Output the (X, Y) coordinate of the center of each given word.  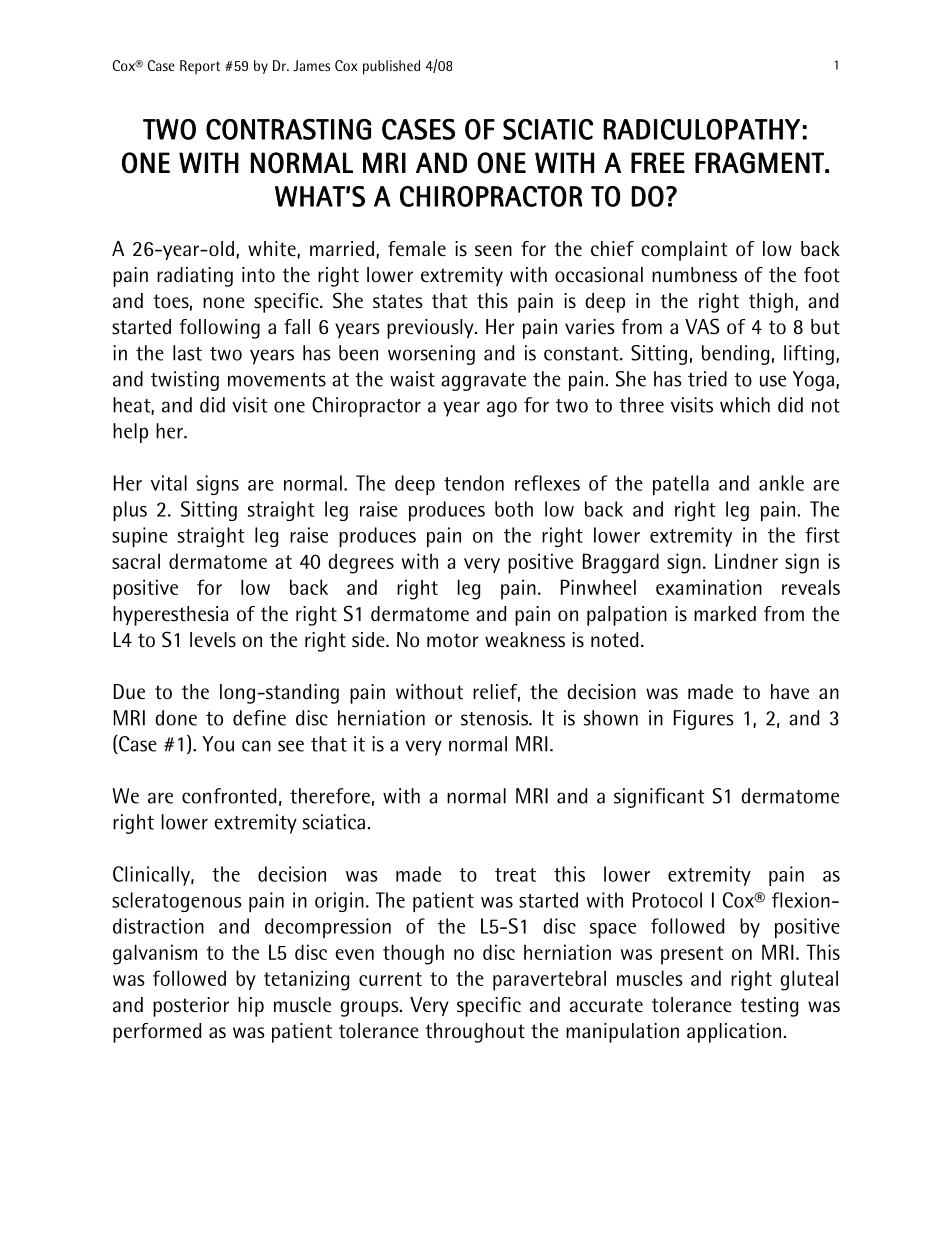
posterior (191, 1007)
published (391, 67)
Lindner (746, 561)
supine (140, 537)
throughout (475, 1033)
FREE (658, 162)
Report (200, 67)
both (514, 509)
